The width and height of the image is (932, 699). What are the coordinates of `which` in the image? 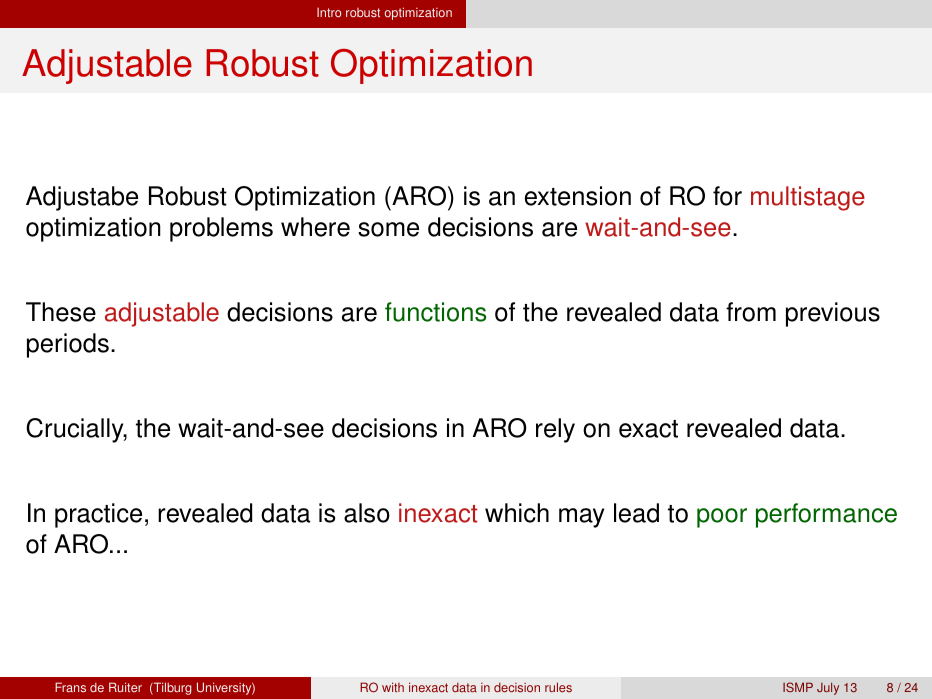 It's located at (517, 513).
